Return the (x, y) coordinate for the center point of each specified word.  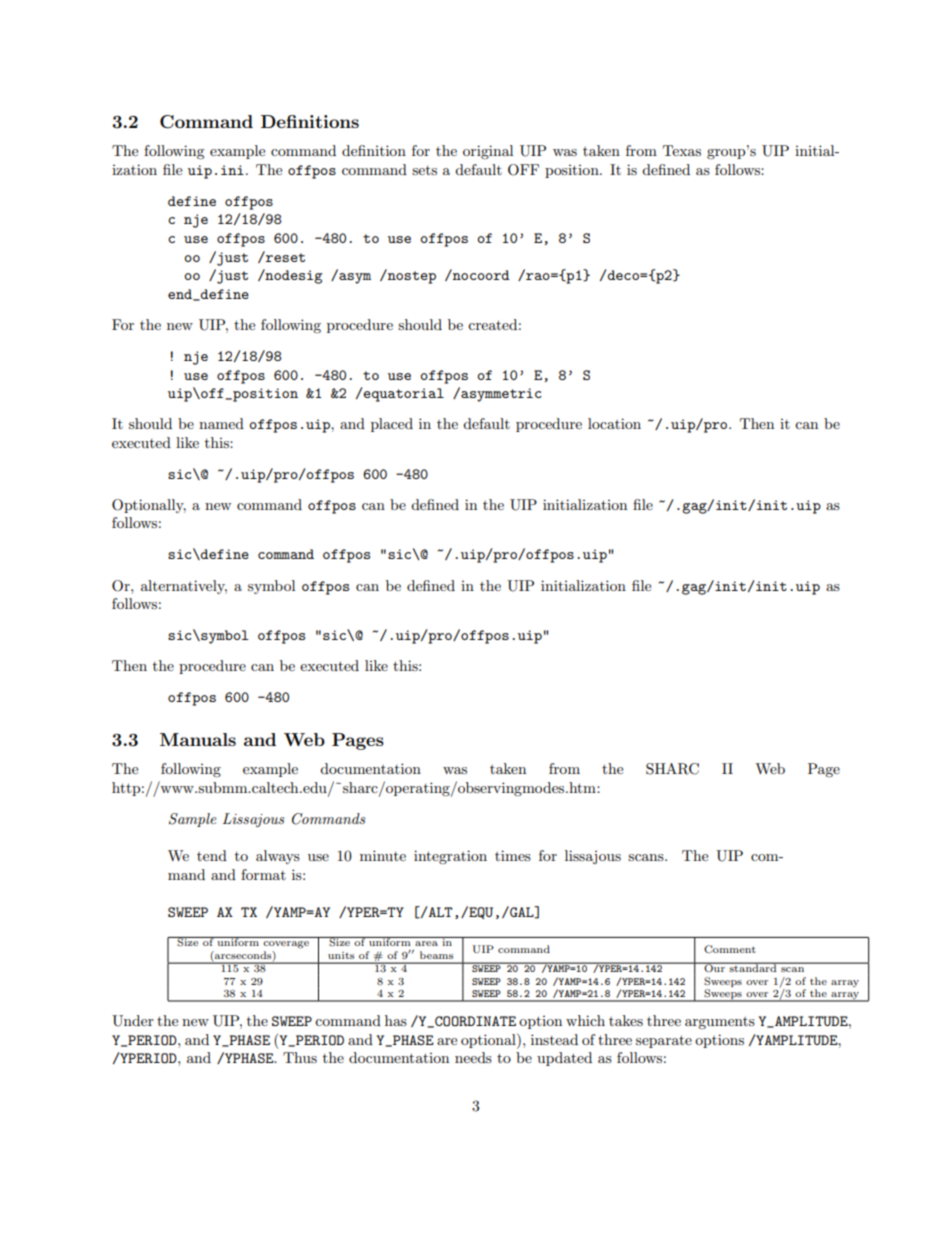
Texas (682, 150)
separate (664, 1041)
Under (133, 1021)
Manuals (198, 739)
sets (424, 170)
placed (392, 425)
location (614, 423)
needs (473, 1057)
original (488, 152)
